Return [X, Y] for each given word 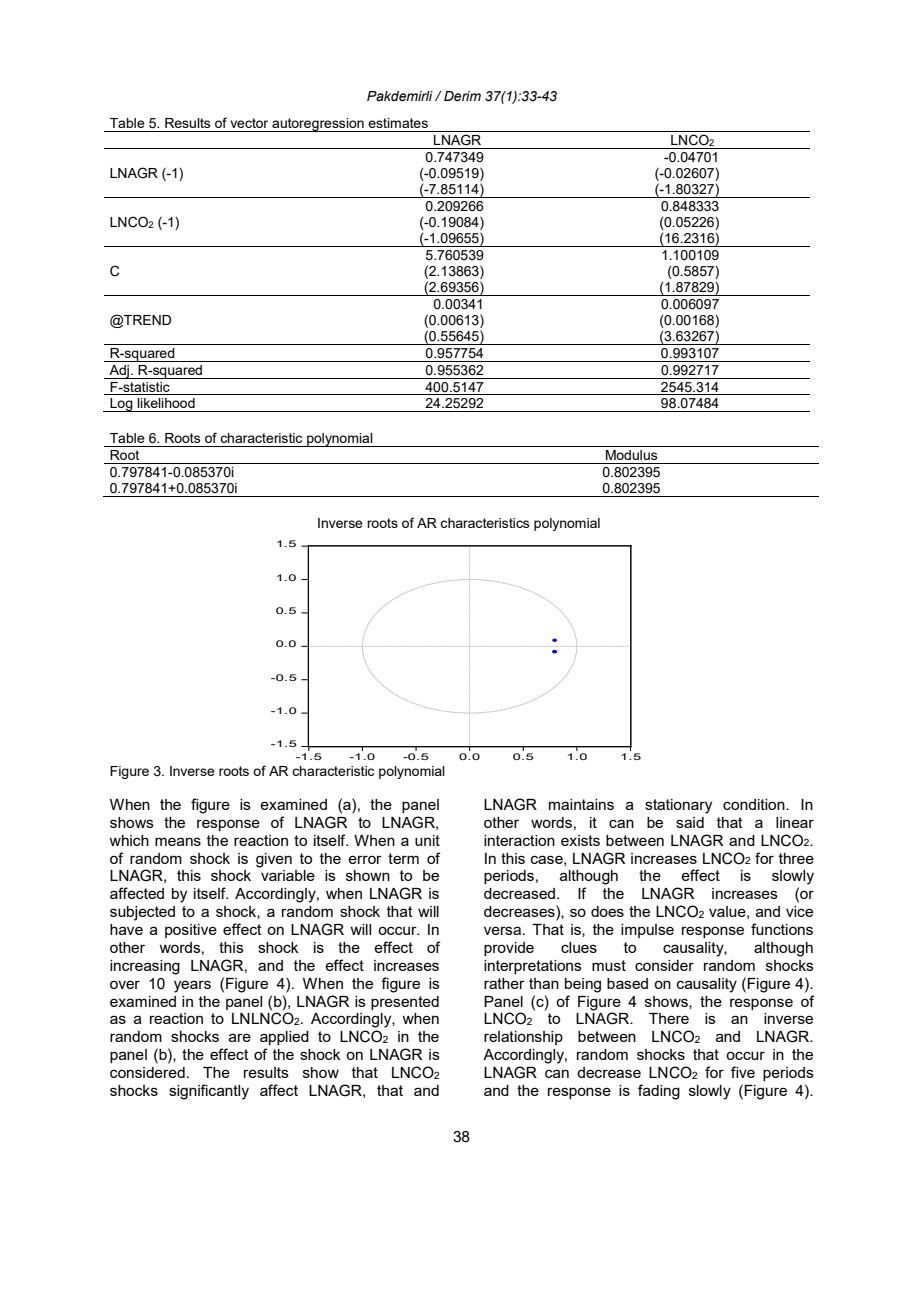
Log [121, 405]
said [690, 822]
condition [755, 804]
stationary [678, 806]
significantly [209, 1092]
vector [249, 123]
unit [427, 840]
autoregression [318, 125]
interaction [519, 840]
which [129, 840]
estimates [398, 123]
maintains [581, 804]
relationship [523, 1038]
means [178, 841]
